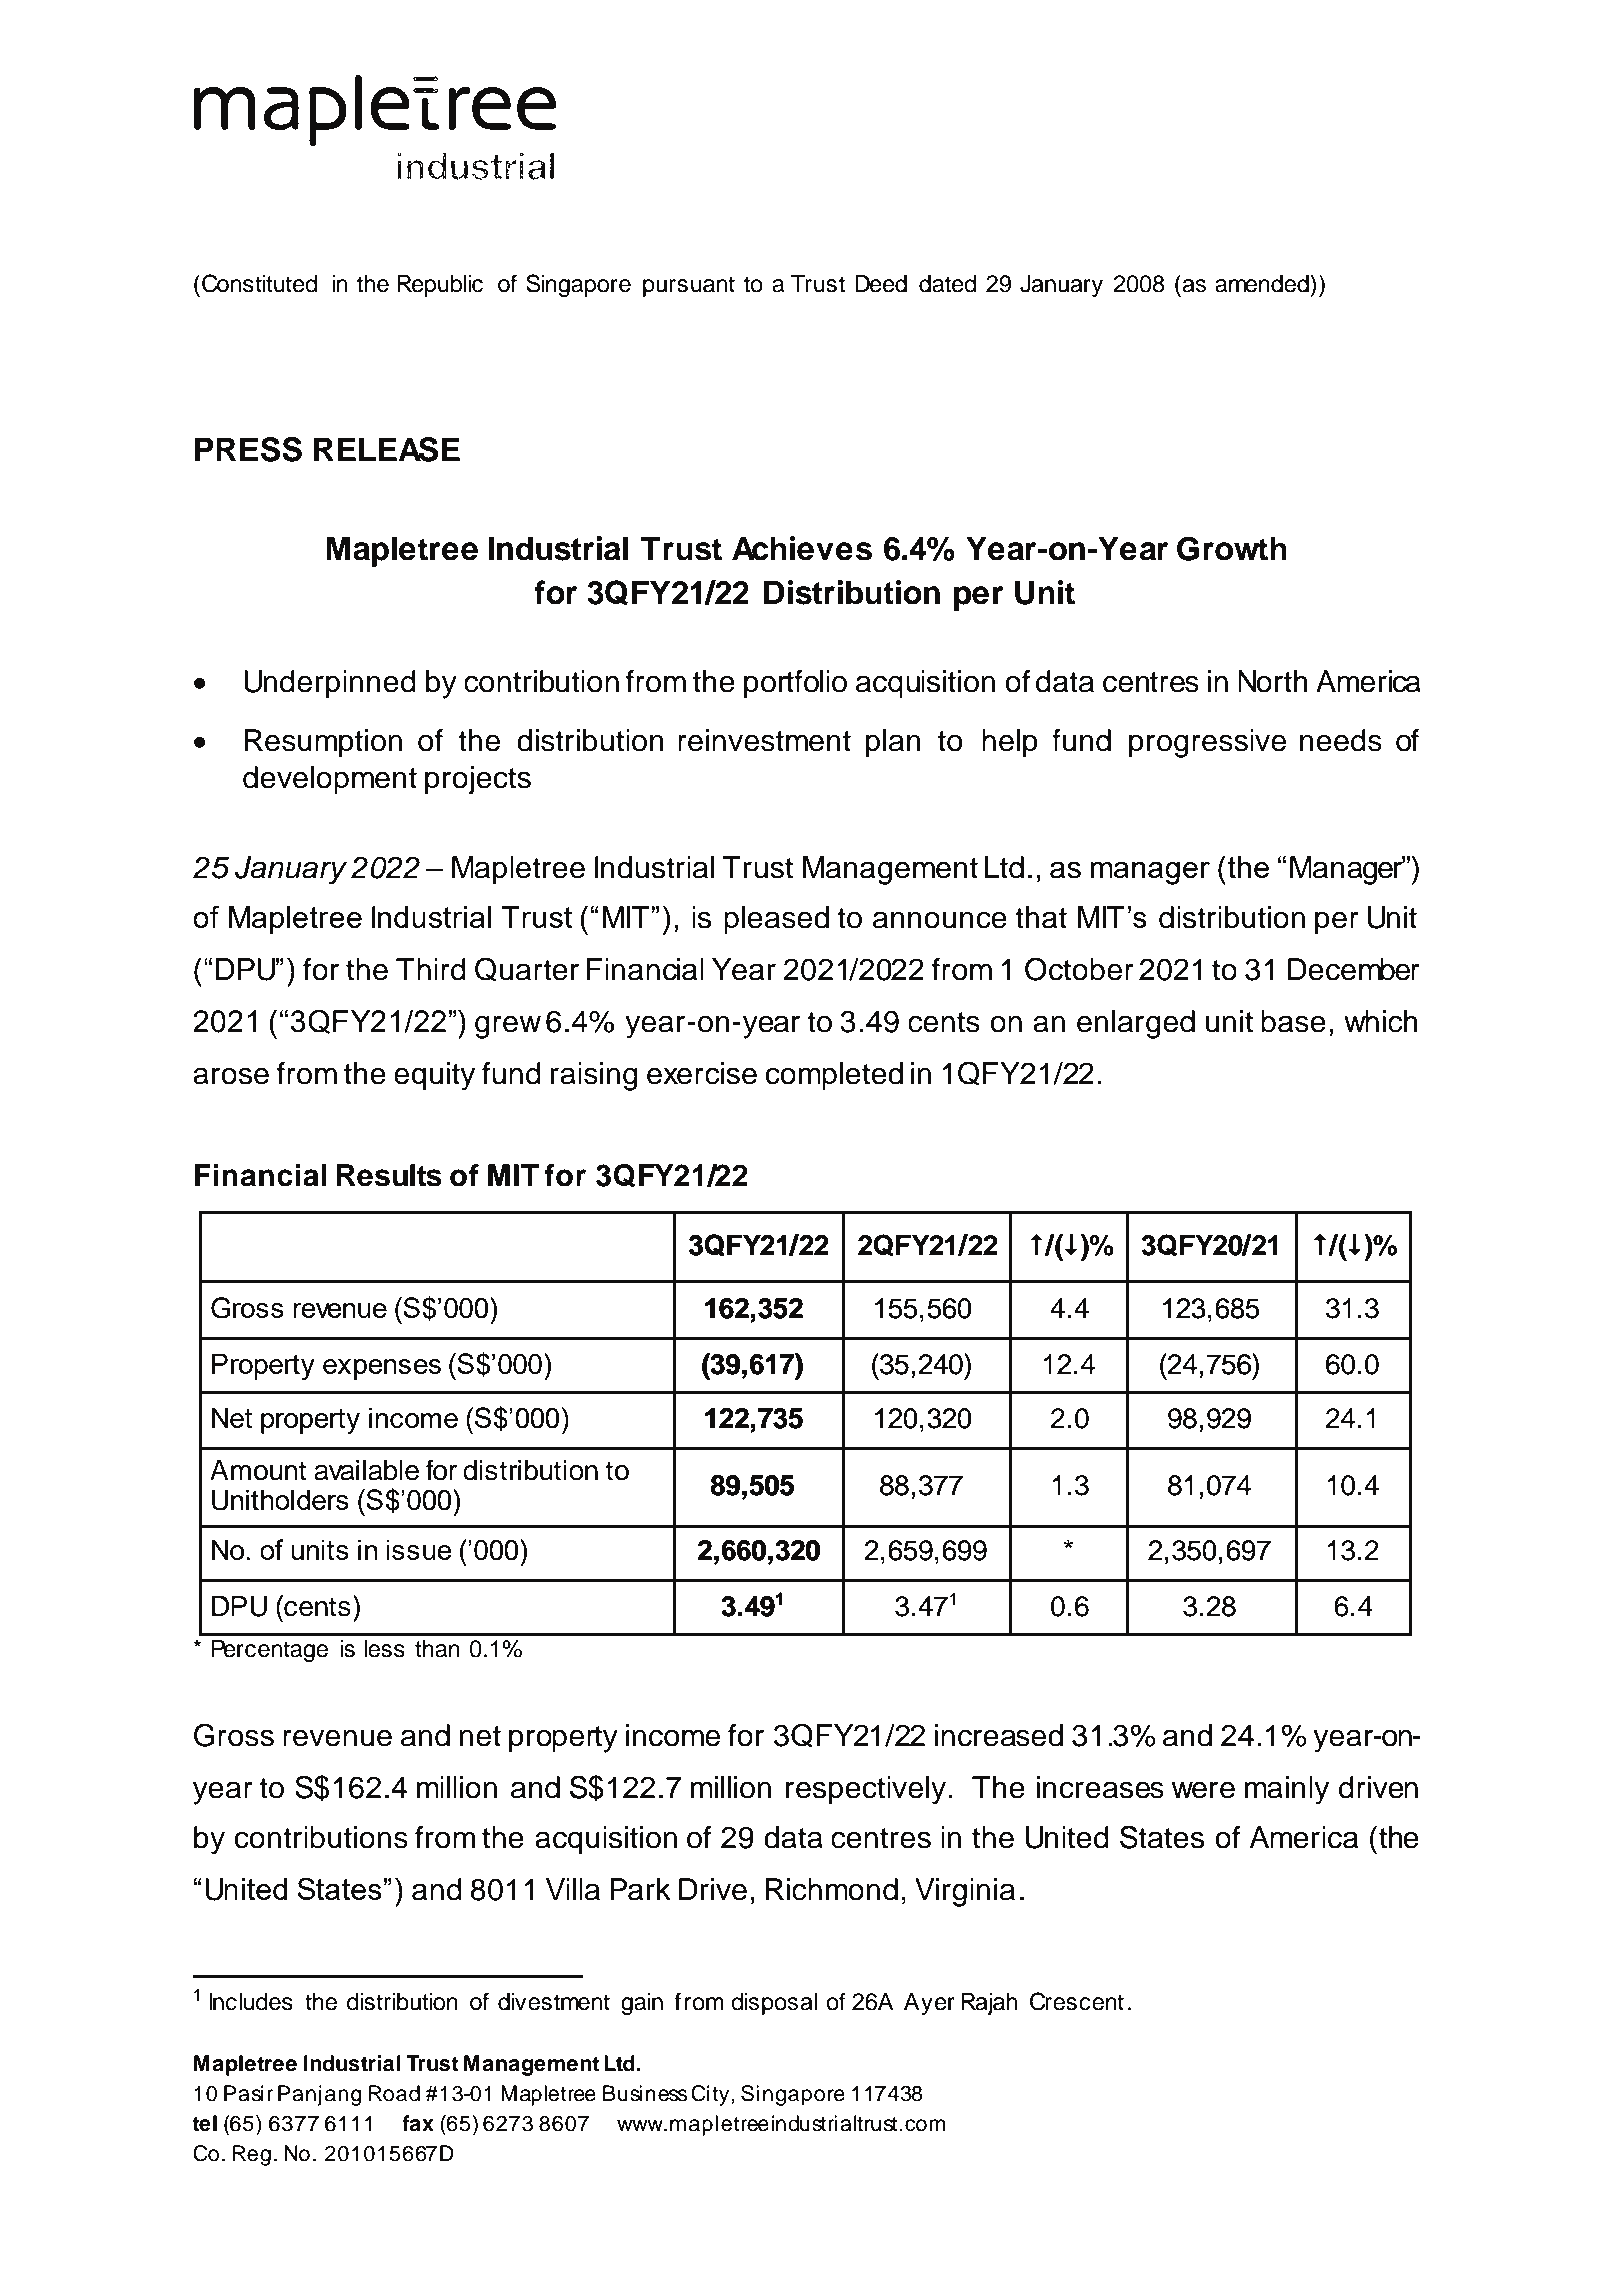 The height and width of the screenshot is (2274, 1609). What do you see at coordinates (1354, 969) in the screenshot?
I see `December` at bounding box center [1354, 969].
